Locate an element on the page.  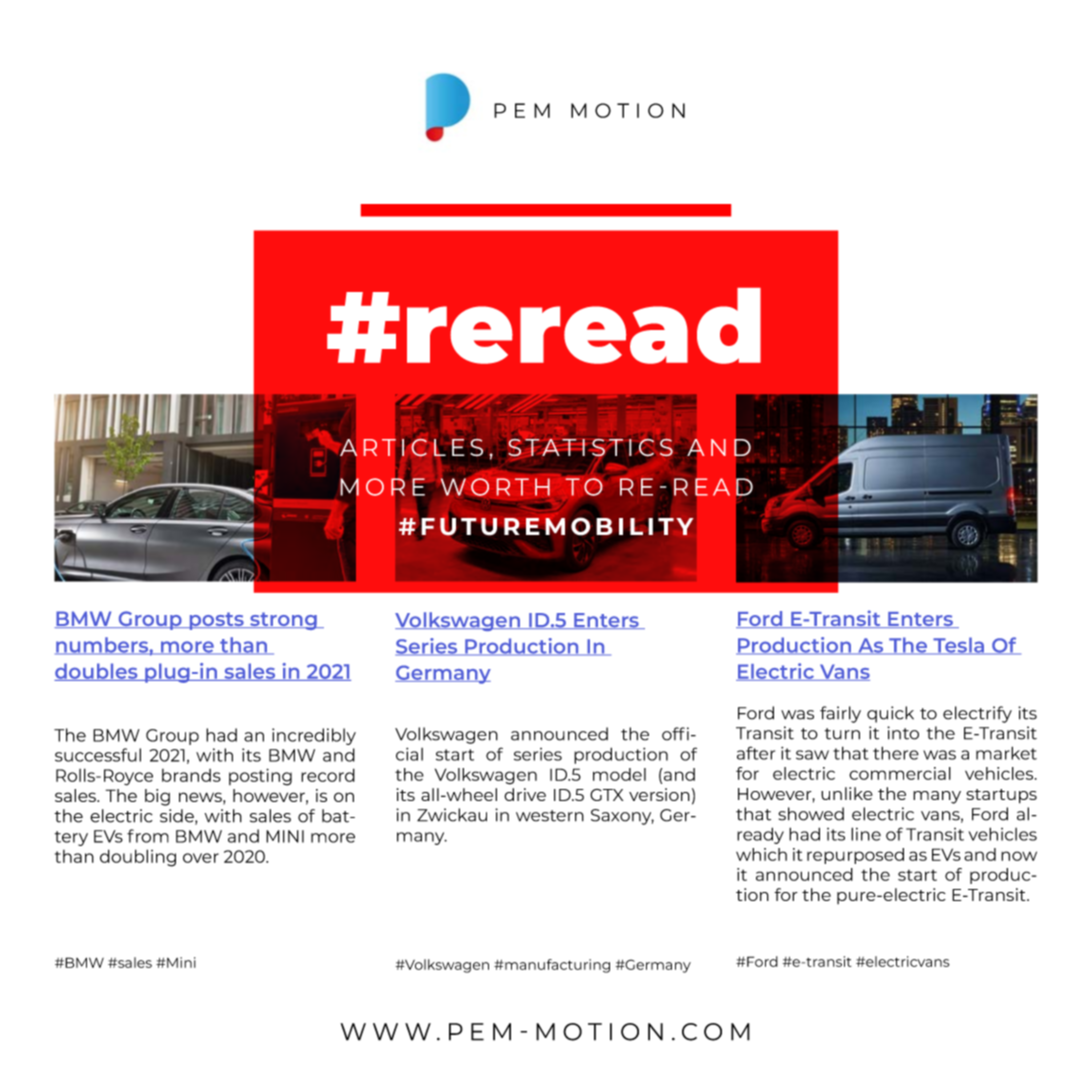
Tesla is located at coordinates (959, 646).
